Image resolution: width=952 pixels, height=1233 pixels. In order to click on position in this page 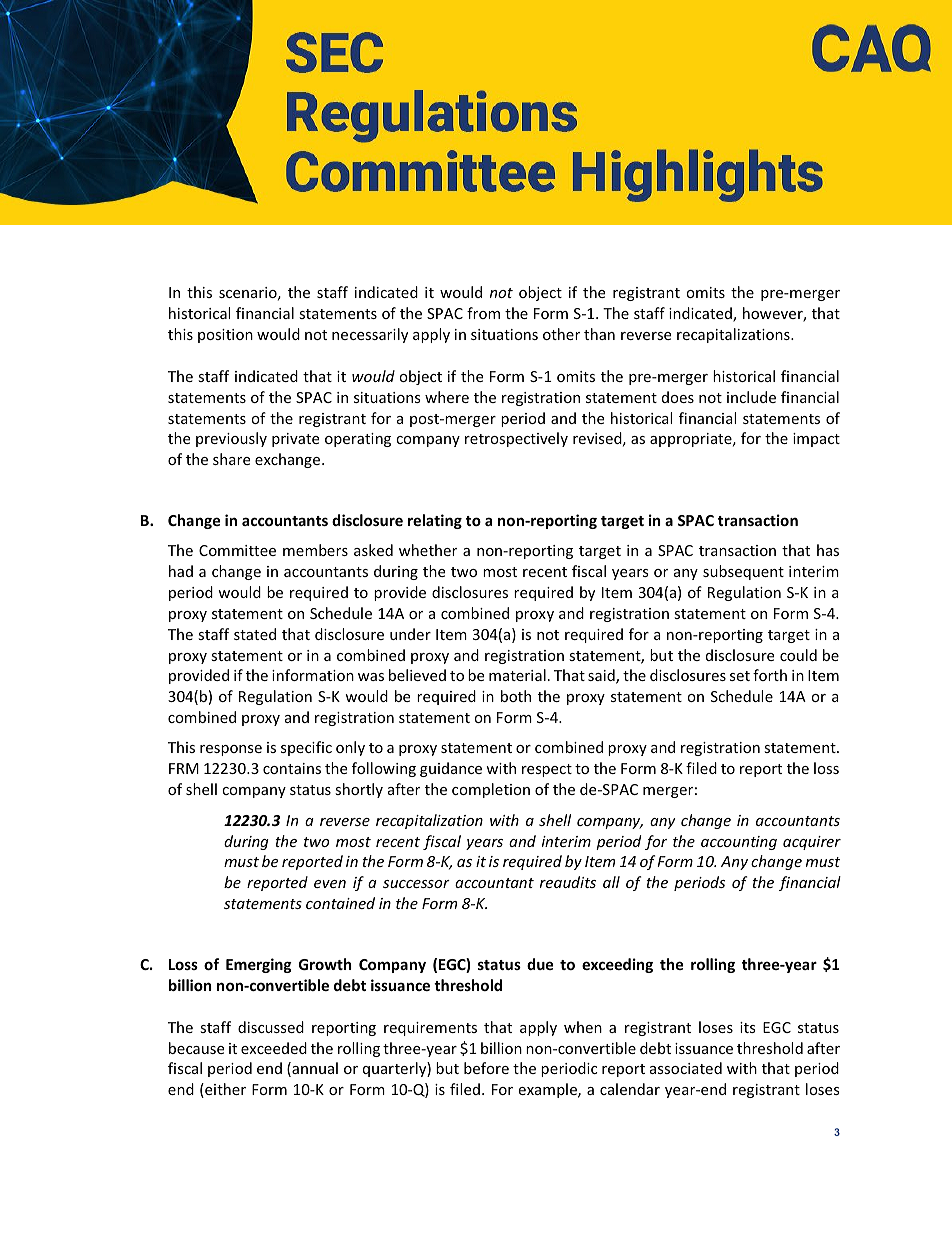, I will do `click(225, 336)`.
